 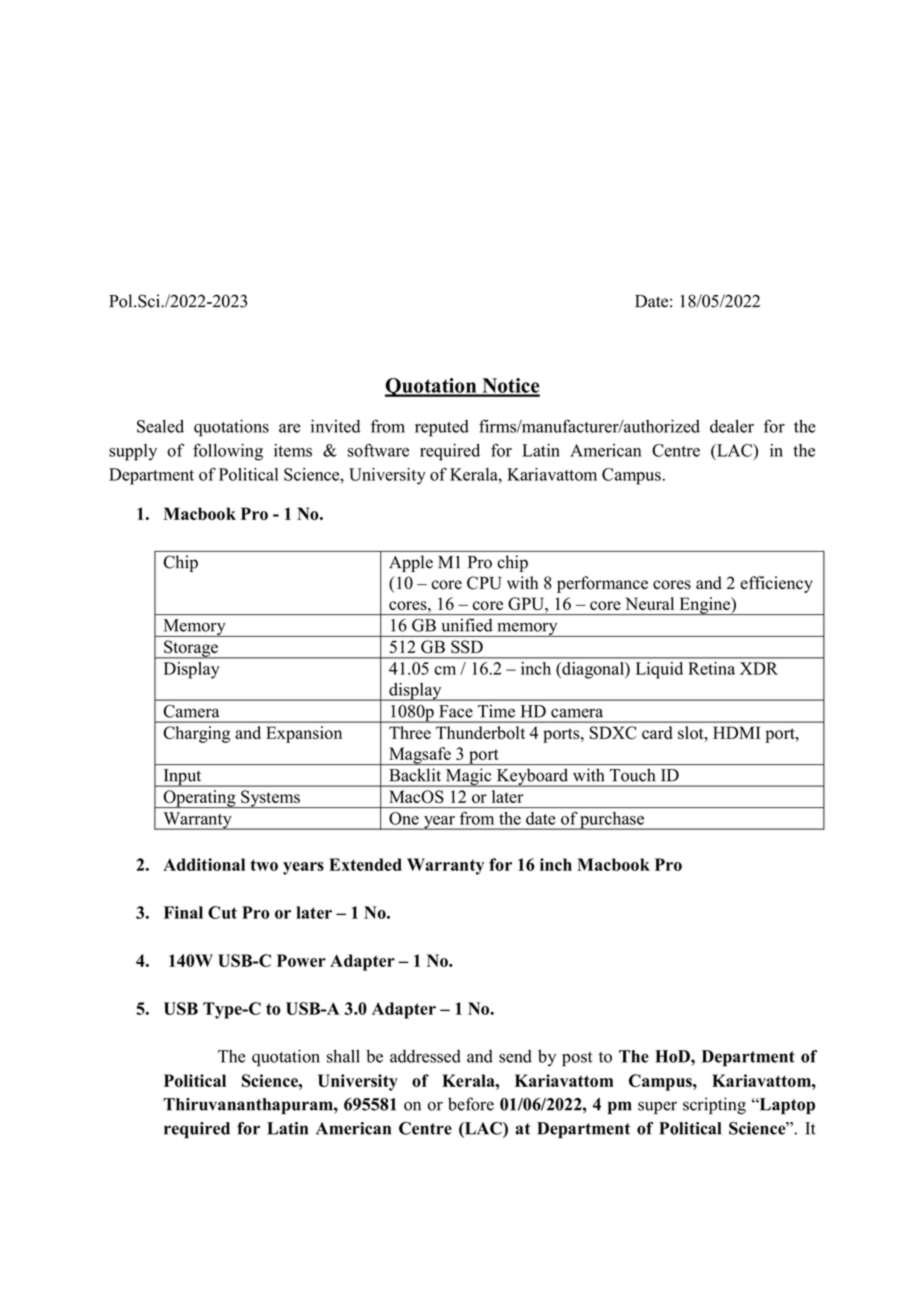 What do you see at coordinates (228, 452) in the screenshot?
I see `following` at bounding box center [228, 452].
